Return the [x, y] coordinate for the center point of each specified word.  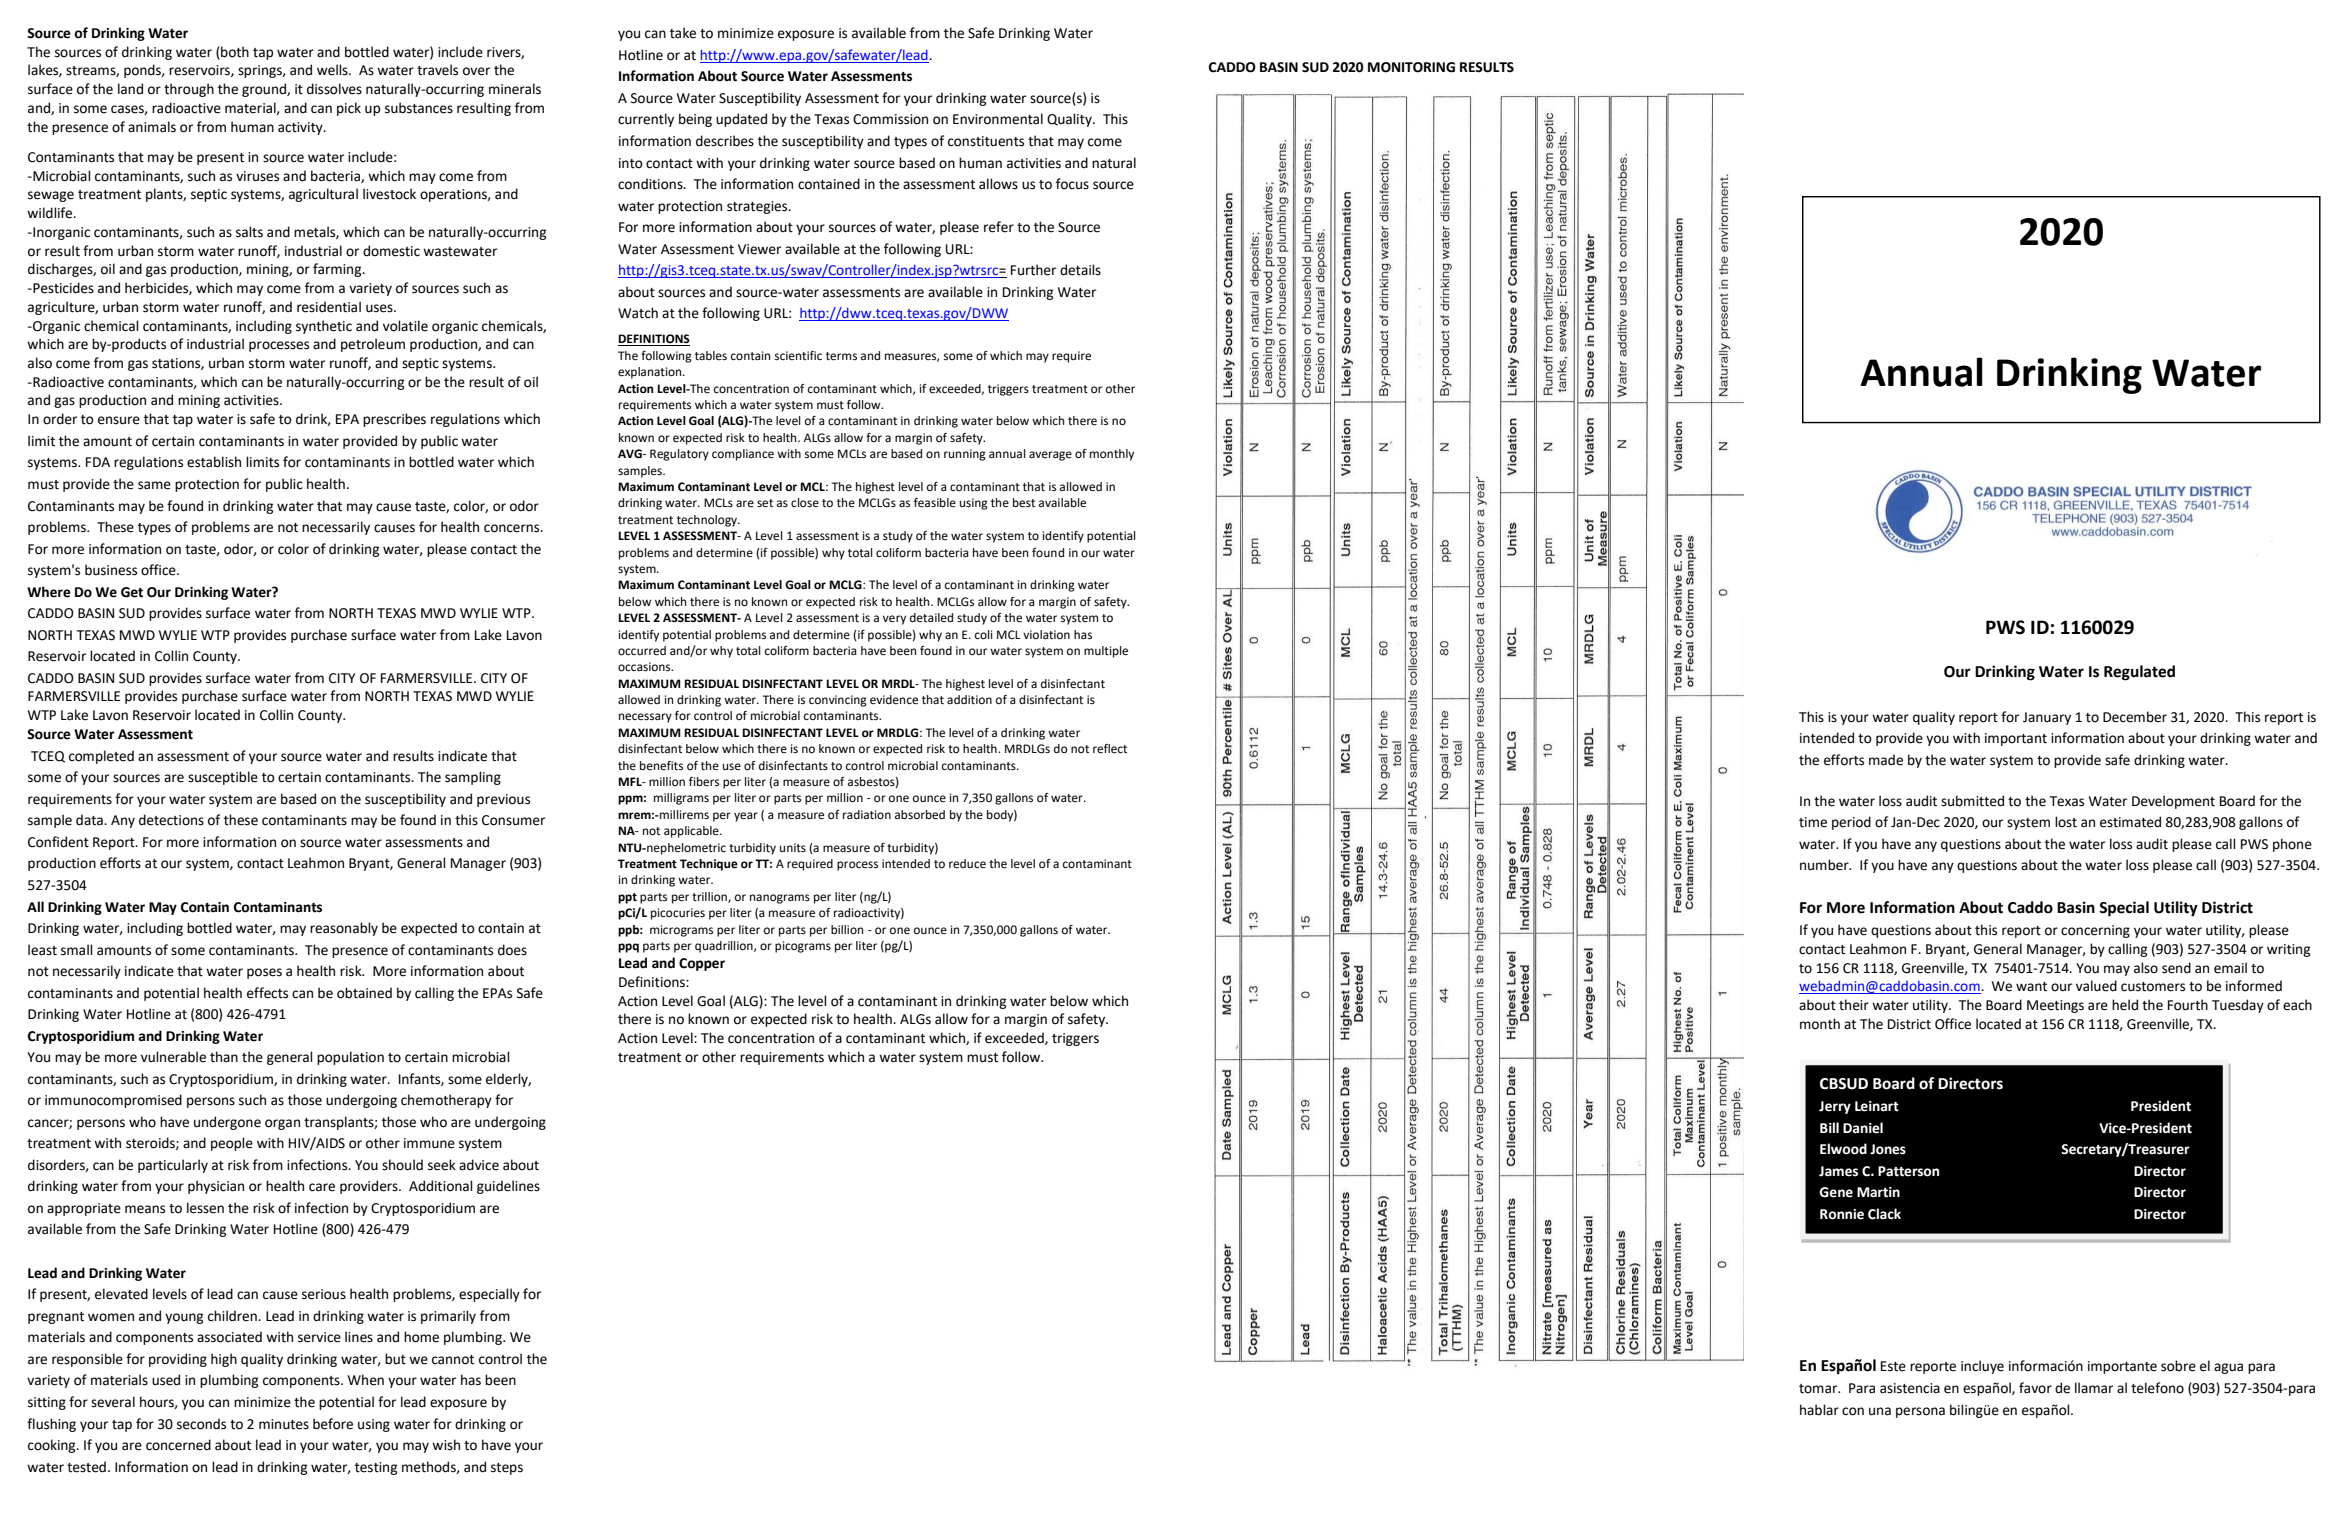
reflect [1110, 749]
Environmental [998, 119]
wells [333, 70]
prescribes [394, 420]
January [2047, 718]
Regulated [2139, 673]
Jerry [1835, 1107]
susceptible [223, 778]
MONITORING [1411, 67]
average [1050, 456]
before [333, 1424]
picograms [803, 947]
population [350, 1058]
